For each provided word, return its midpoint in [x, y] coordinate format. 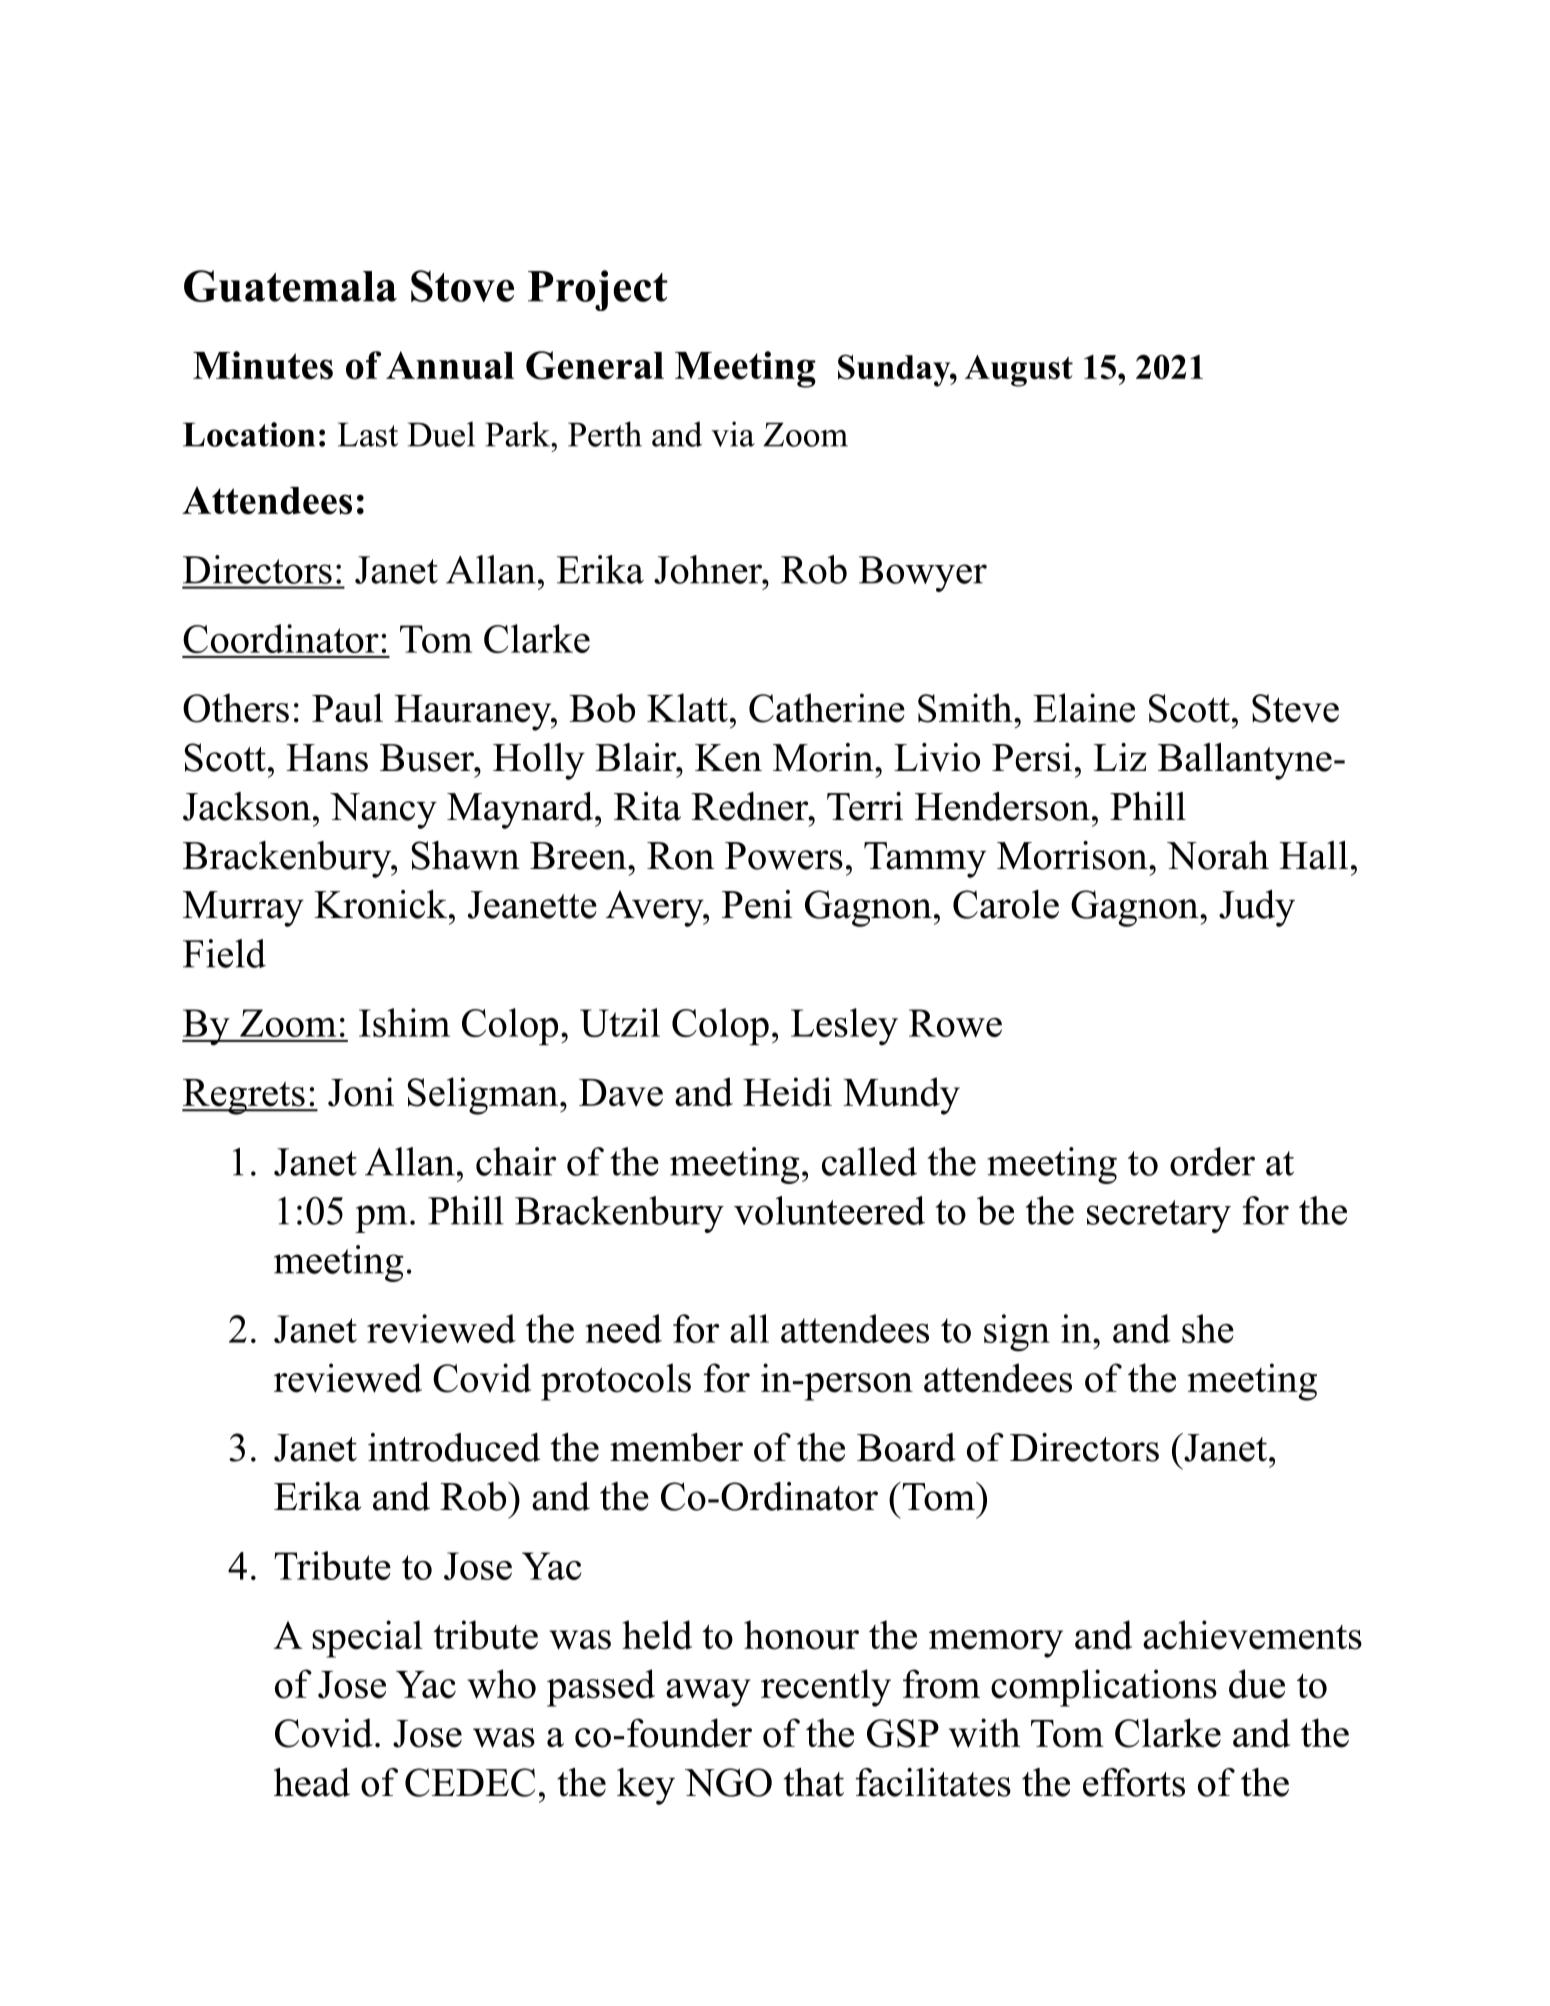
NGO [728, 1782]
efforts [1134, 1782]
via [733, 434]
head [312, 1782]
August [1019, 371]
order [1212, 1161]
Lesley [844, 1027]
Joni [361, 1092]
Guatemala [290, 286]
